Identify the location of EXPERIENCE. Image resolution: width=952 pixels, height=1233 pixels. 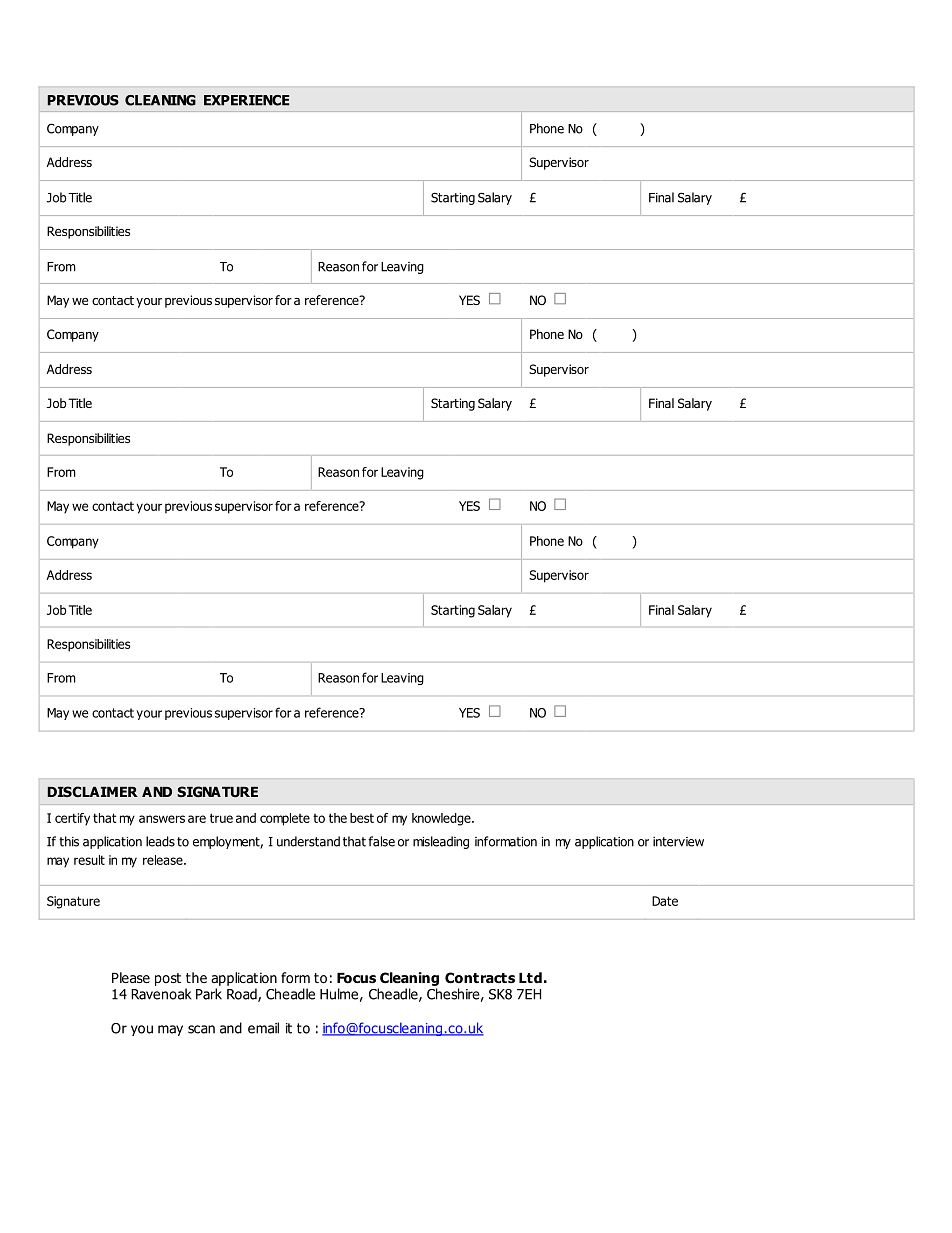
(246, 100).
